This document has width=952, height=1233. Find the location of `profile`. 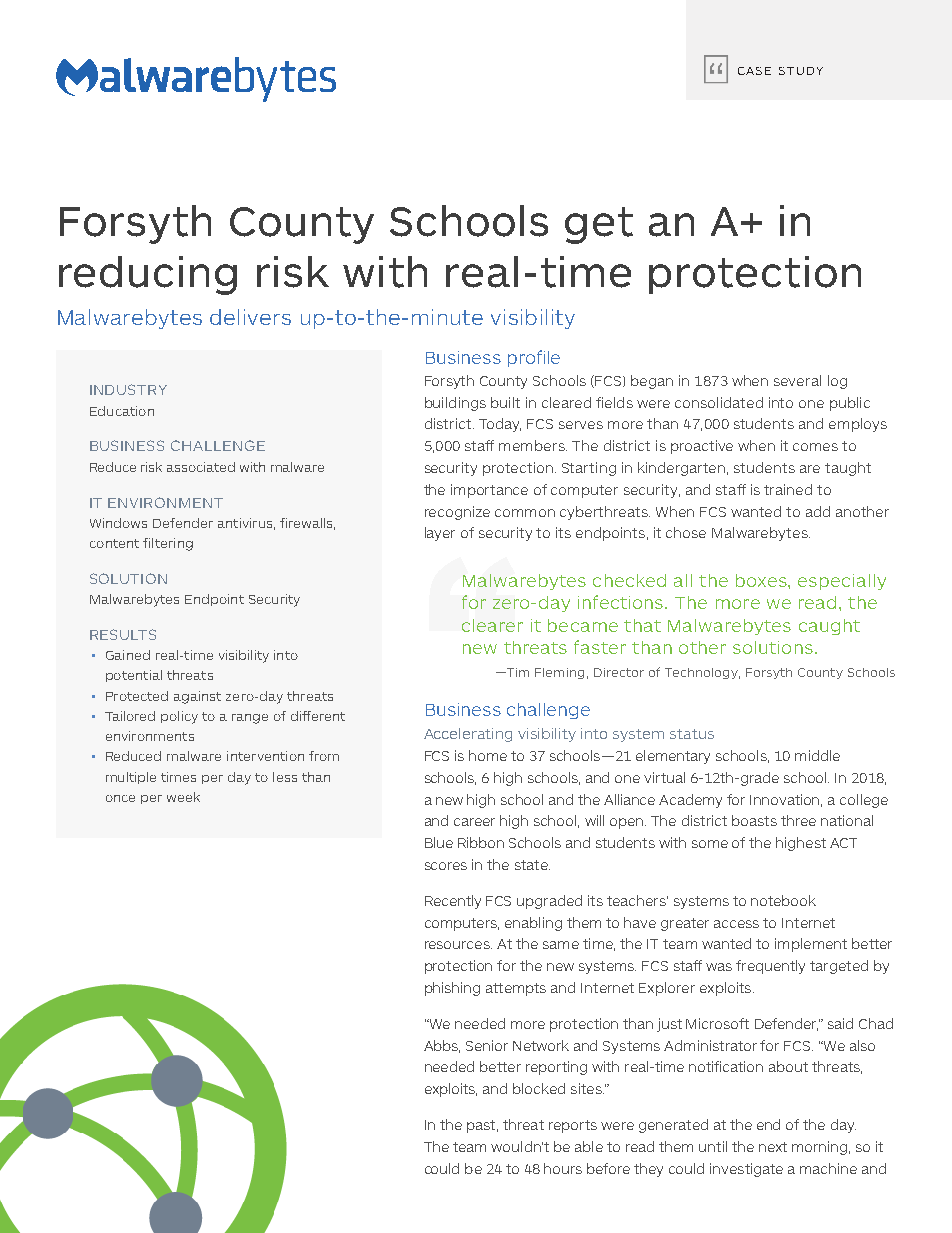

profile is located at coordinates (534, 358).
